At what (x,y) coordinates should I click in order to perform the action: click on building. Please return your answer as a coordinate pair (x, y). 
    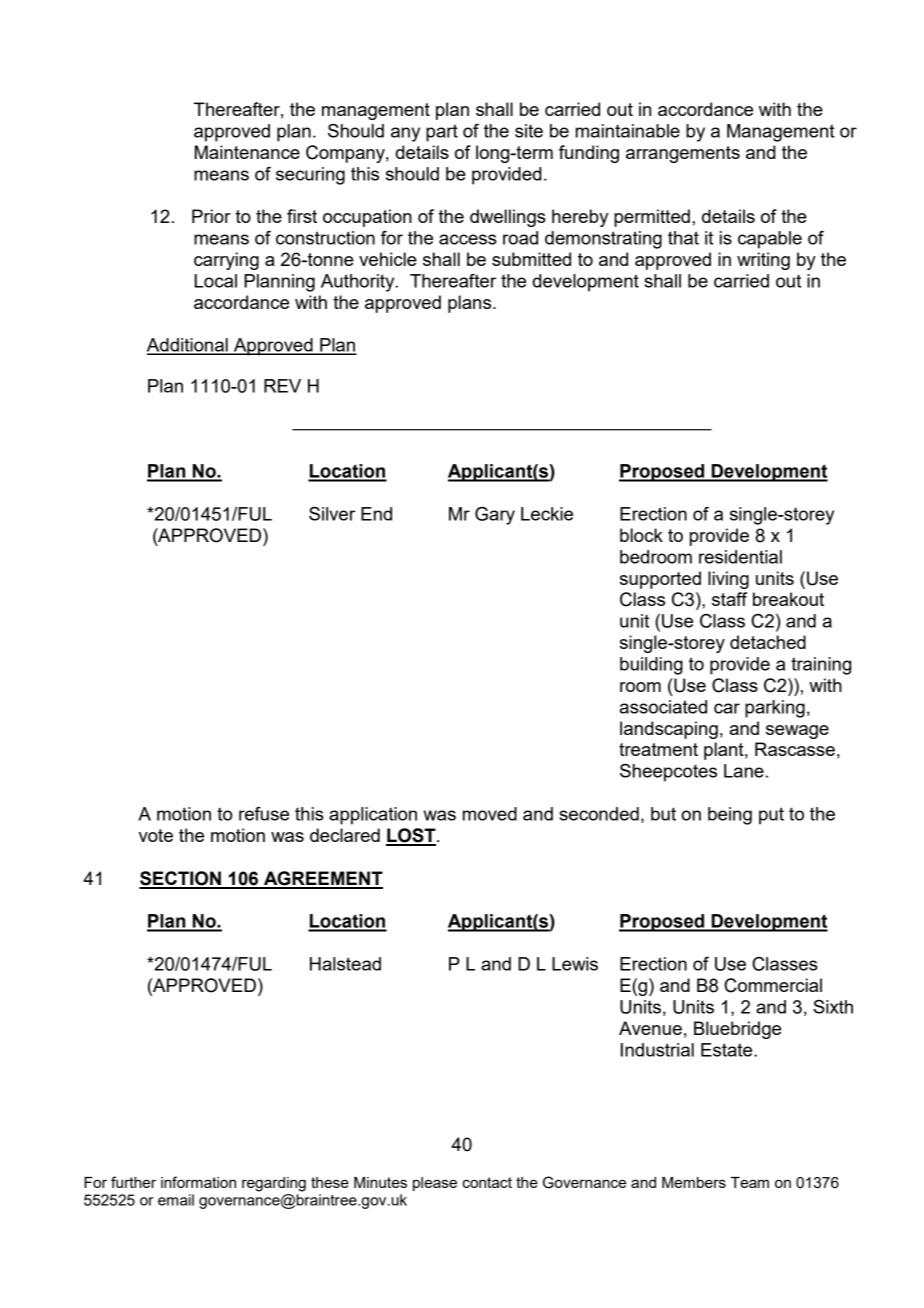
    Looking at the image, I should click on (651, 666).
